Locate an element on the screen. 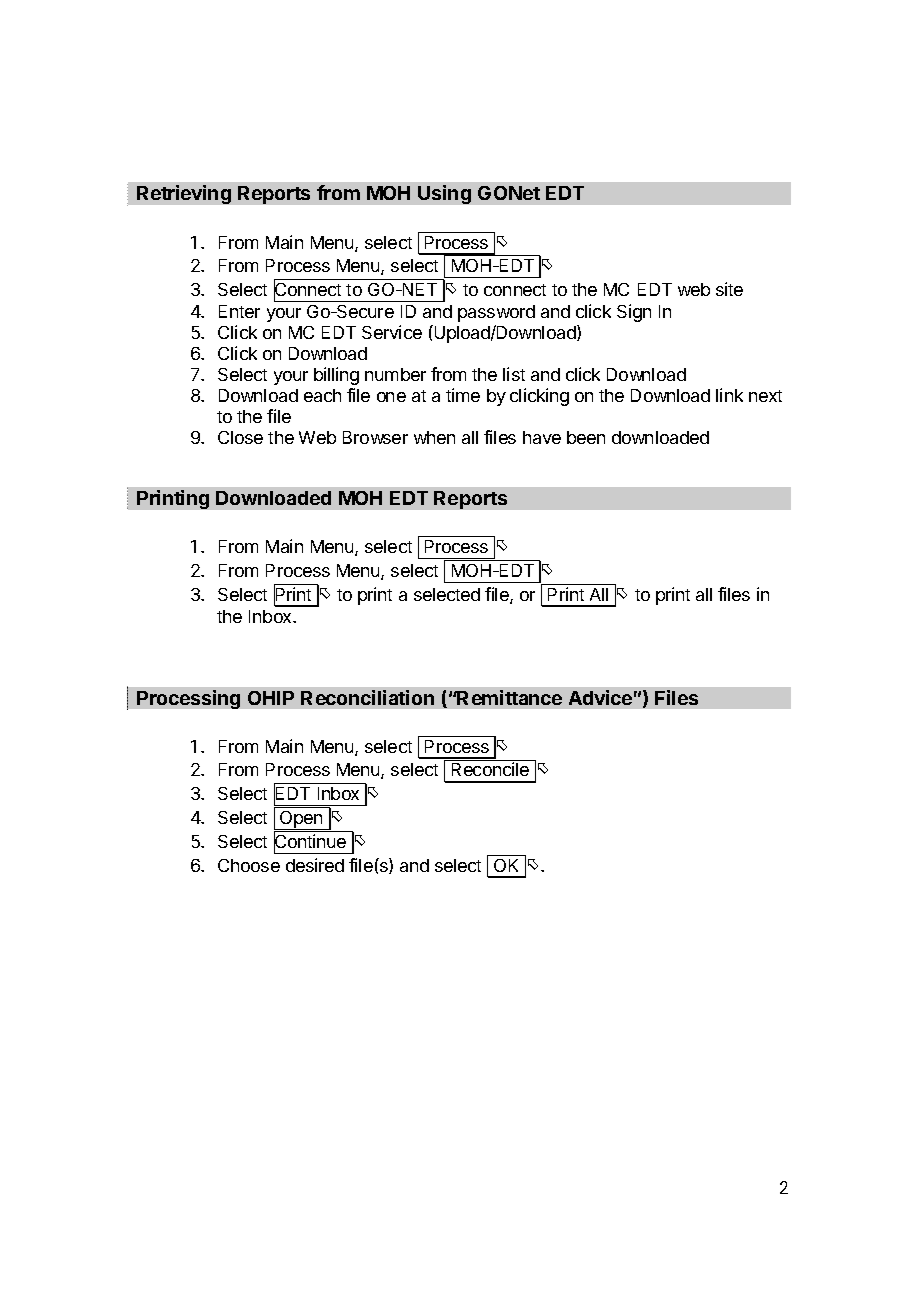  Choose is located at coordinates (249, 865).
